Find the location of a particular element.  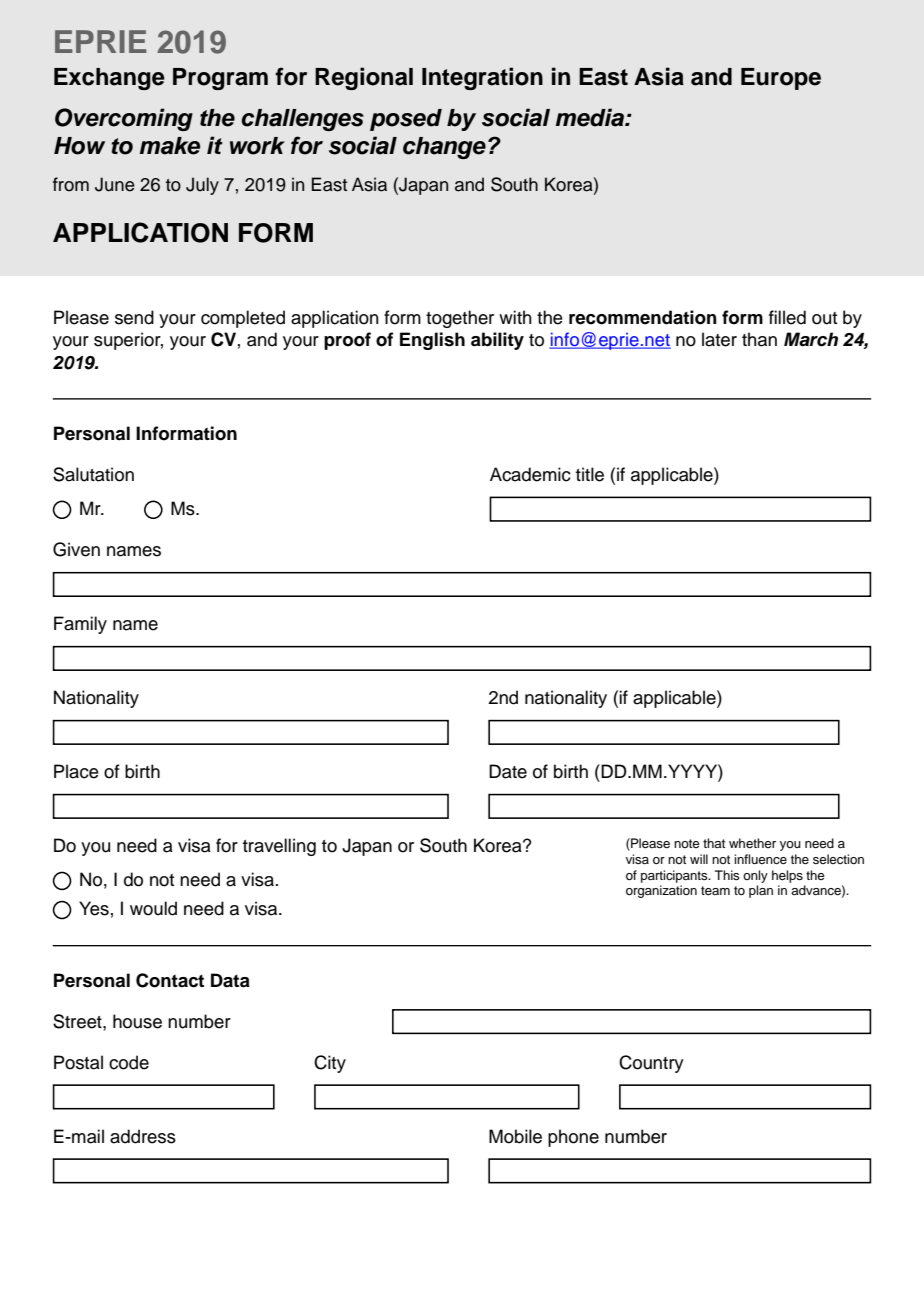

influence is located at coordinates (760, 859).
